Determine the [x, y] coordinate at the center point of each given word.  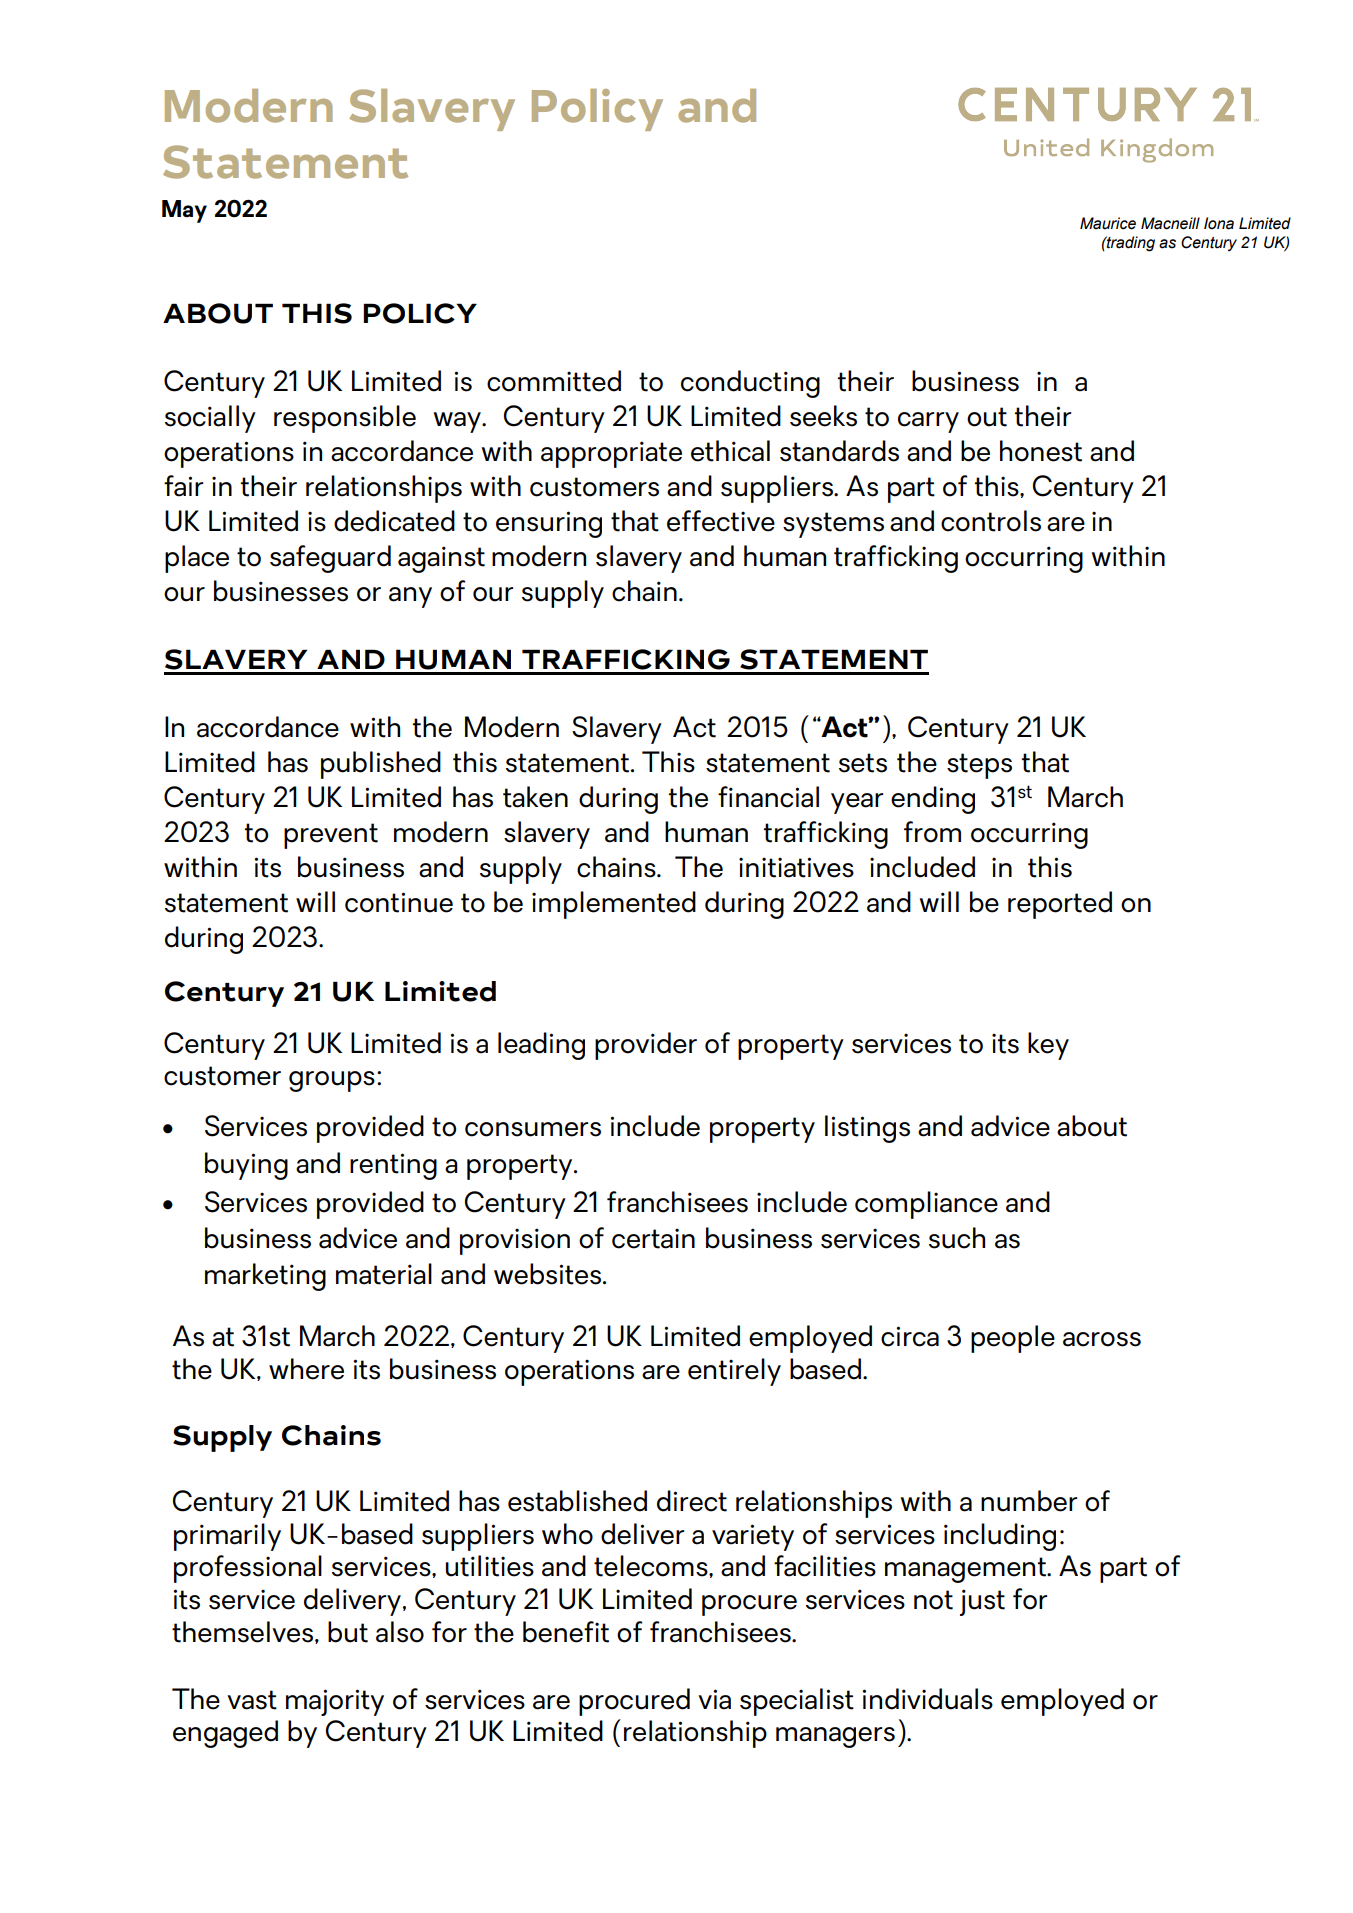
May [184, 211]
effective [721, 521]
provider [646, 1046]
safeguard [330, 559]
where [306, 1369]
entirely [734, 1372]
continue [399, 902]
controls [991, 521]
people [1013, 1339]
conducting [750, 384]
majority [335, 1702]
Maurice [1108, 223]
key [1048, 1046]
